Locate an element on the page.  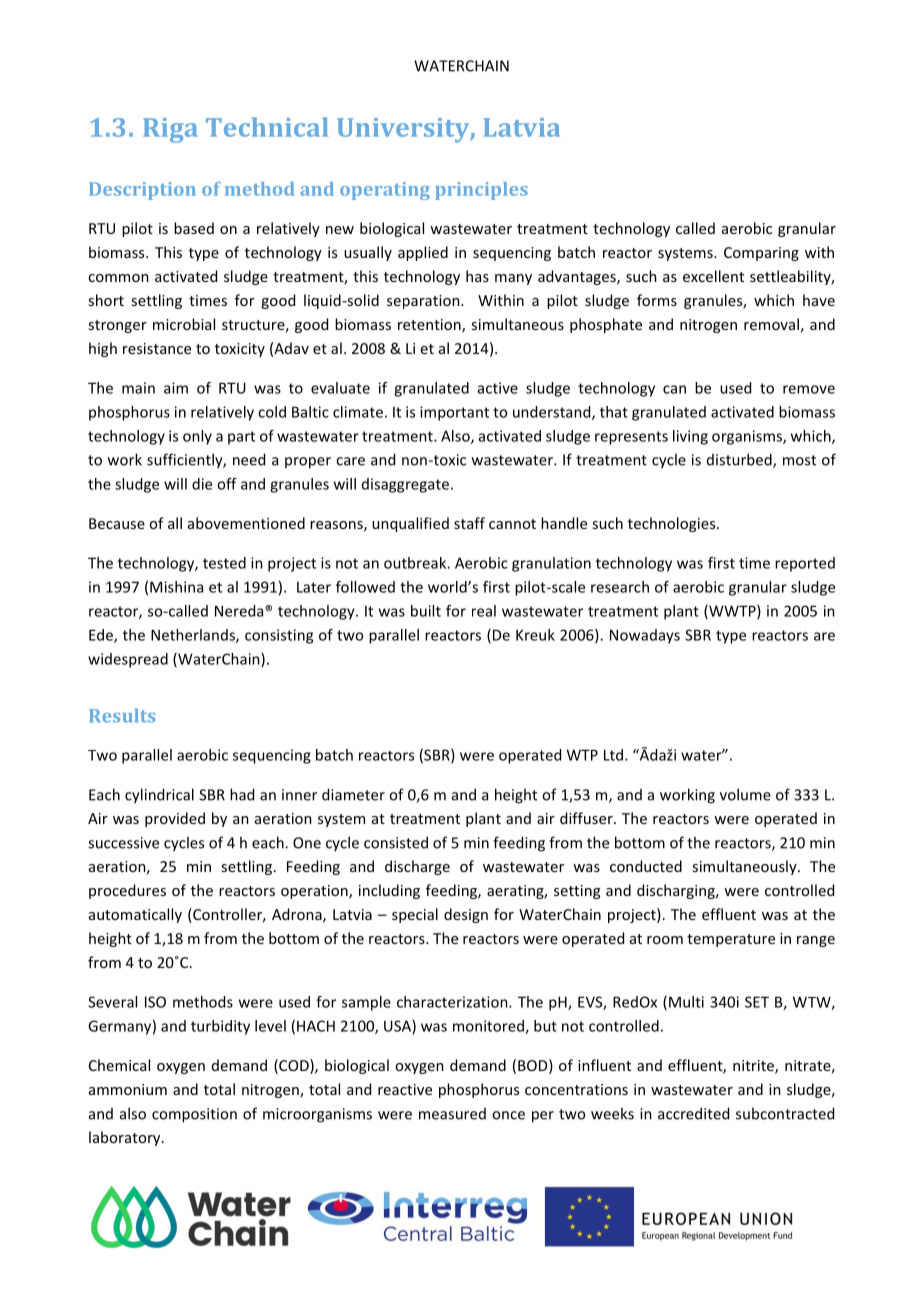
composition is located at coordinates (194, 1115).
